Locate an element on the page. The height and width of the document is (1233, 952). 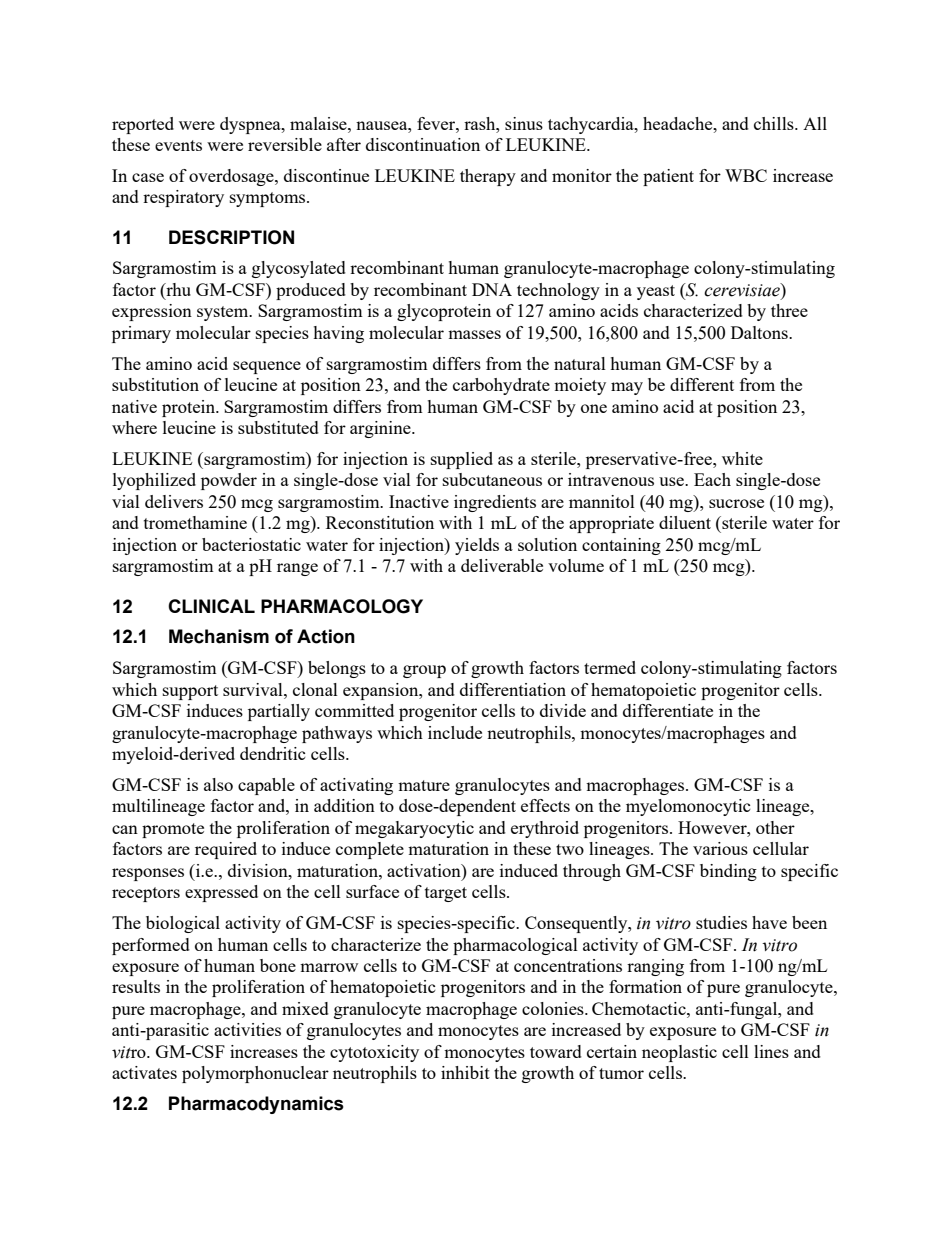
CLINICAL is located at coordinates (211, 606).
